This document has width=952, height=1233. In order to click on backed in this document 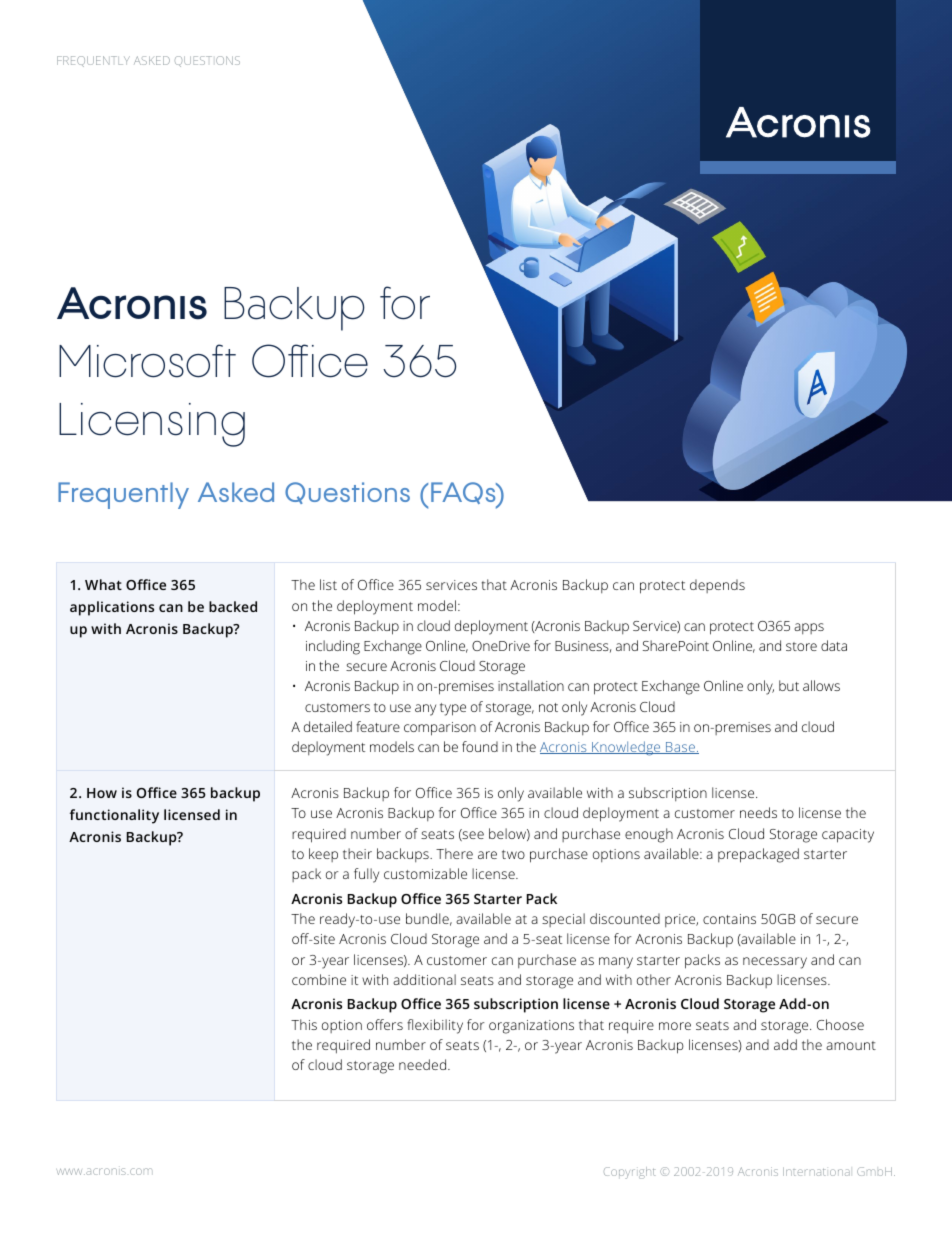, I will do `click(233, 606)`.
